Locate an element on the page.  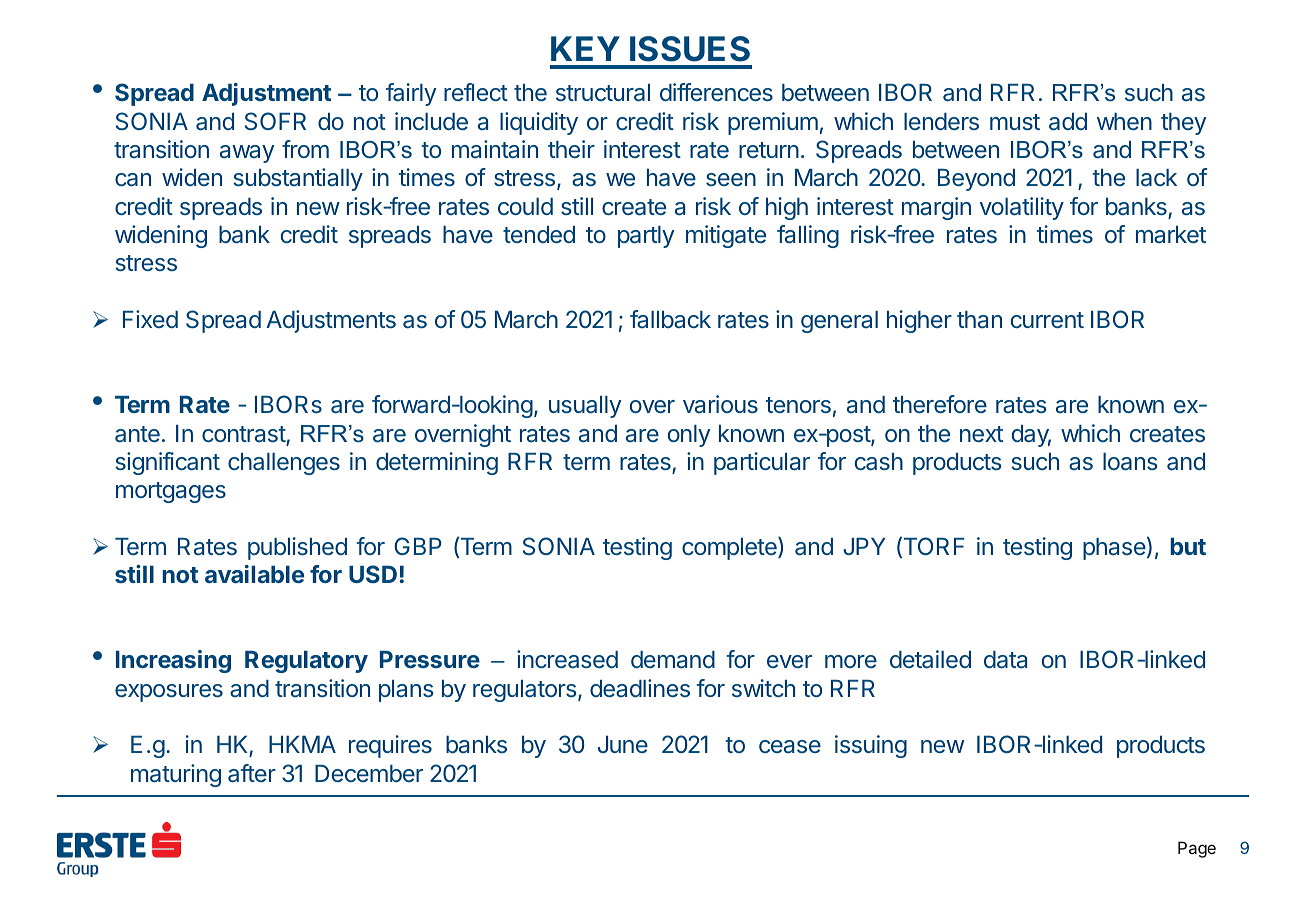
demand is located at coordinates (673, 660).
